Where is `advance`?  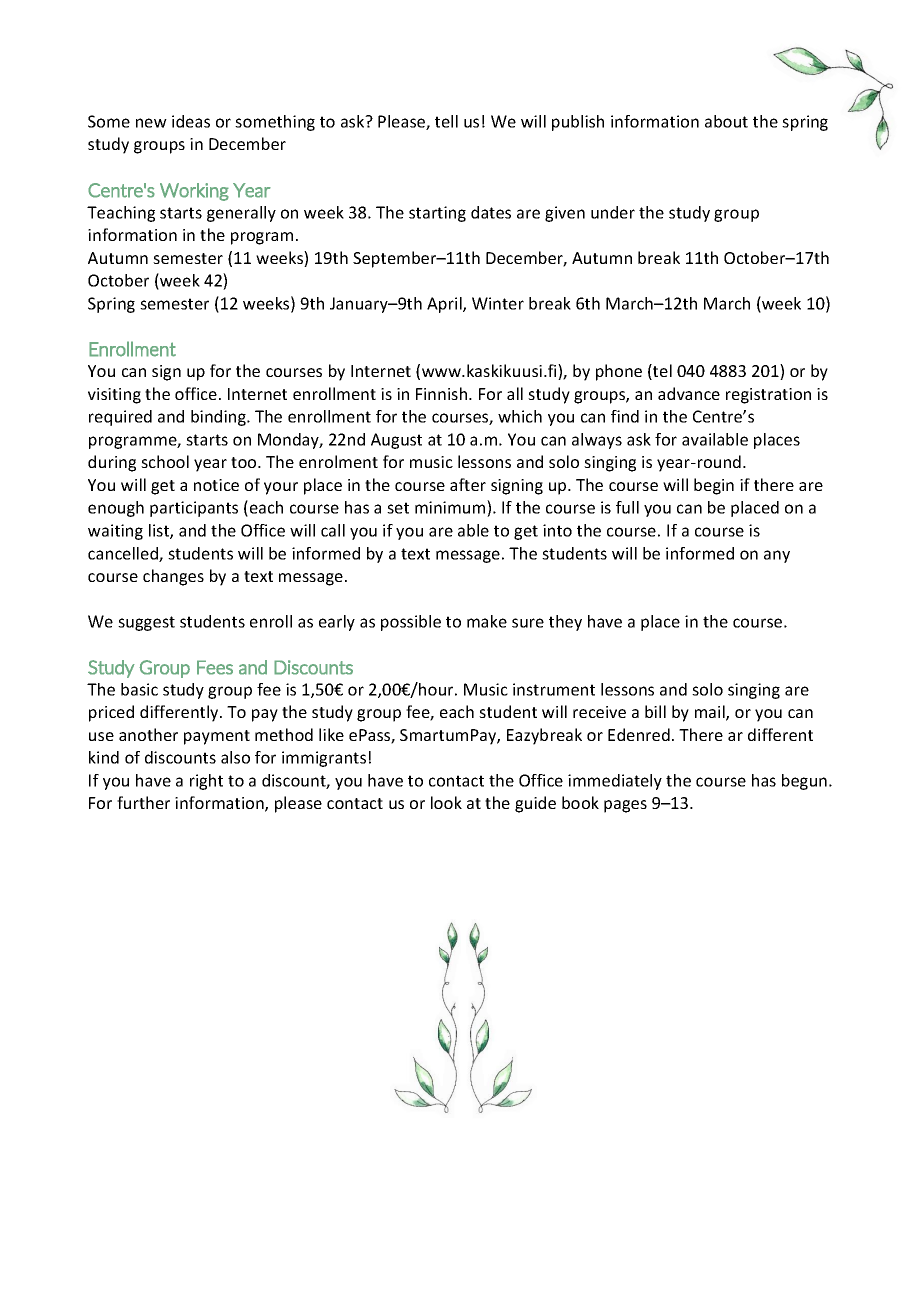
advance is located at coordinates (689, 393).
